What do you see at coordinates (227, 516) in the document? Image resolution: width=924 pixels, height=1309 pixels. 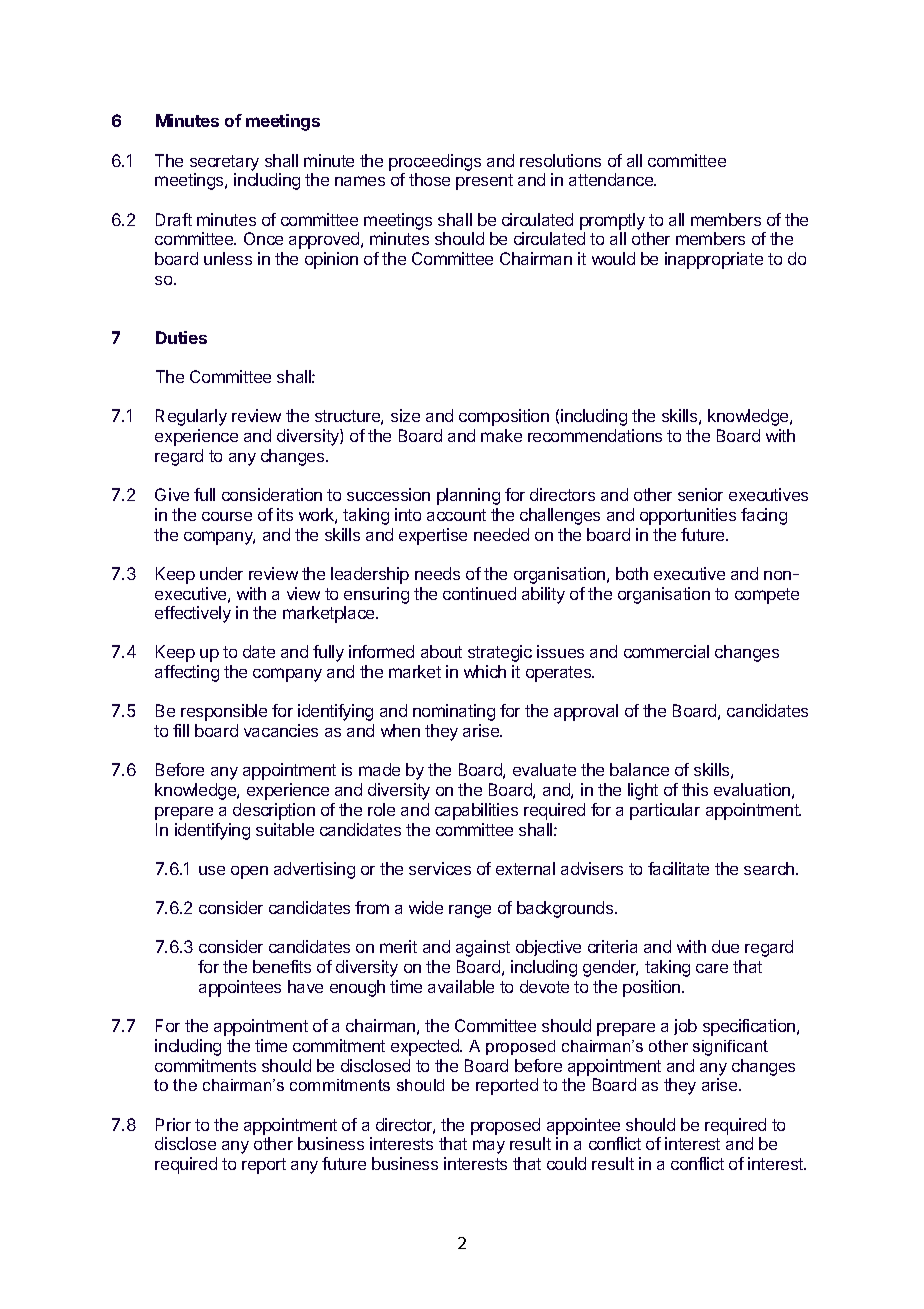 I see `course` at bounding box center [227, 516].
